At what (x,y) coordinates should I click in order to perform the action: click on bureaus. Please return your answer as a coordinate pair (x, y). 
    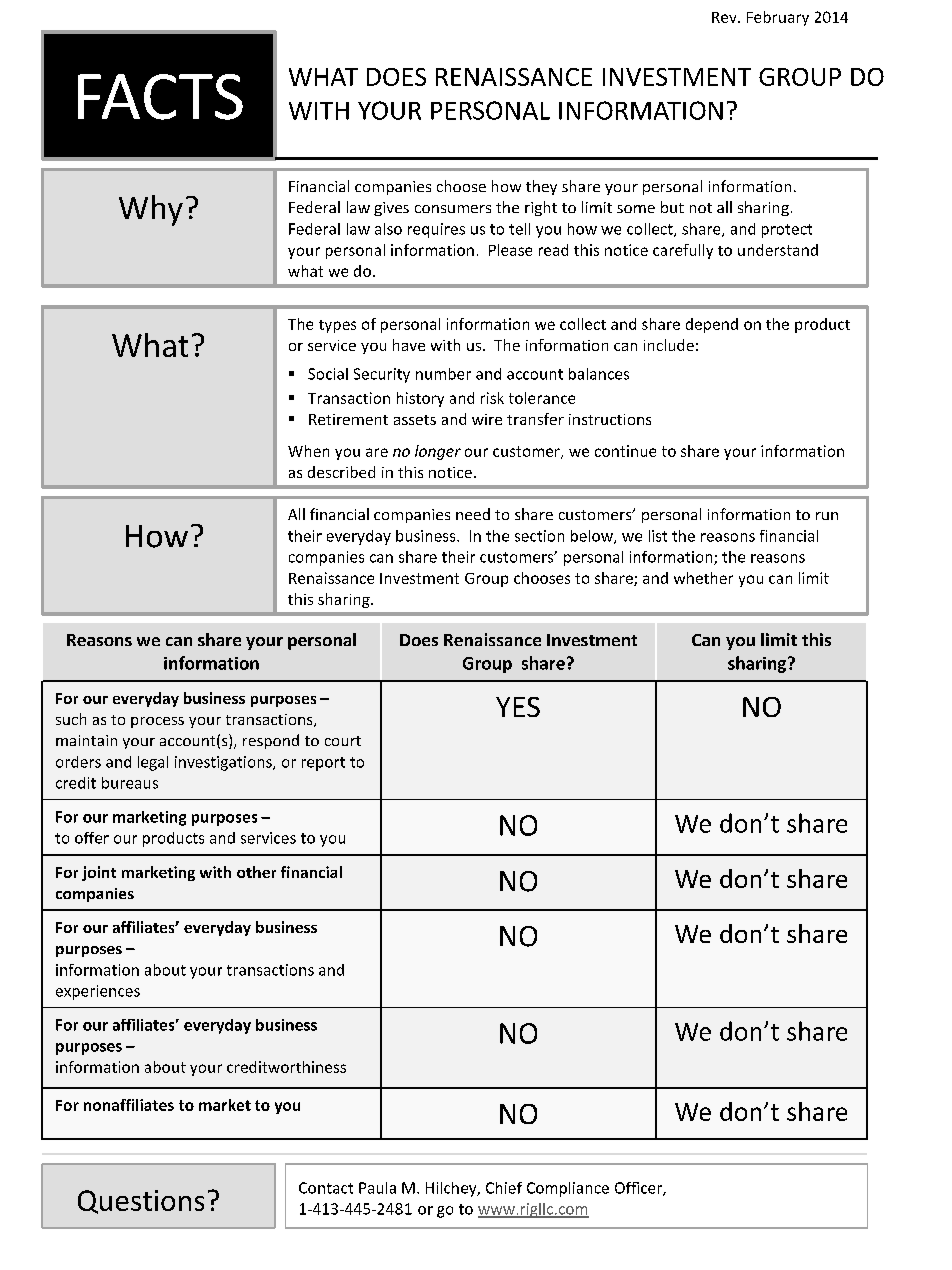
    Looking at the image, I should click on (130, 783).
